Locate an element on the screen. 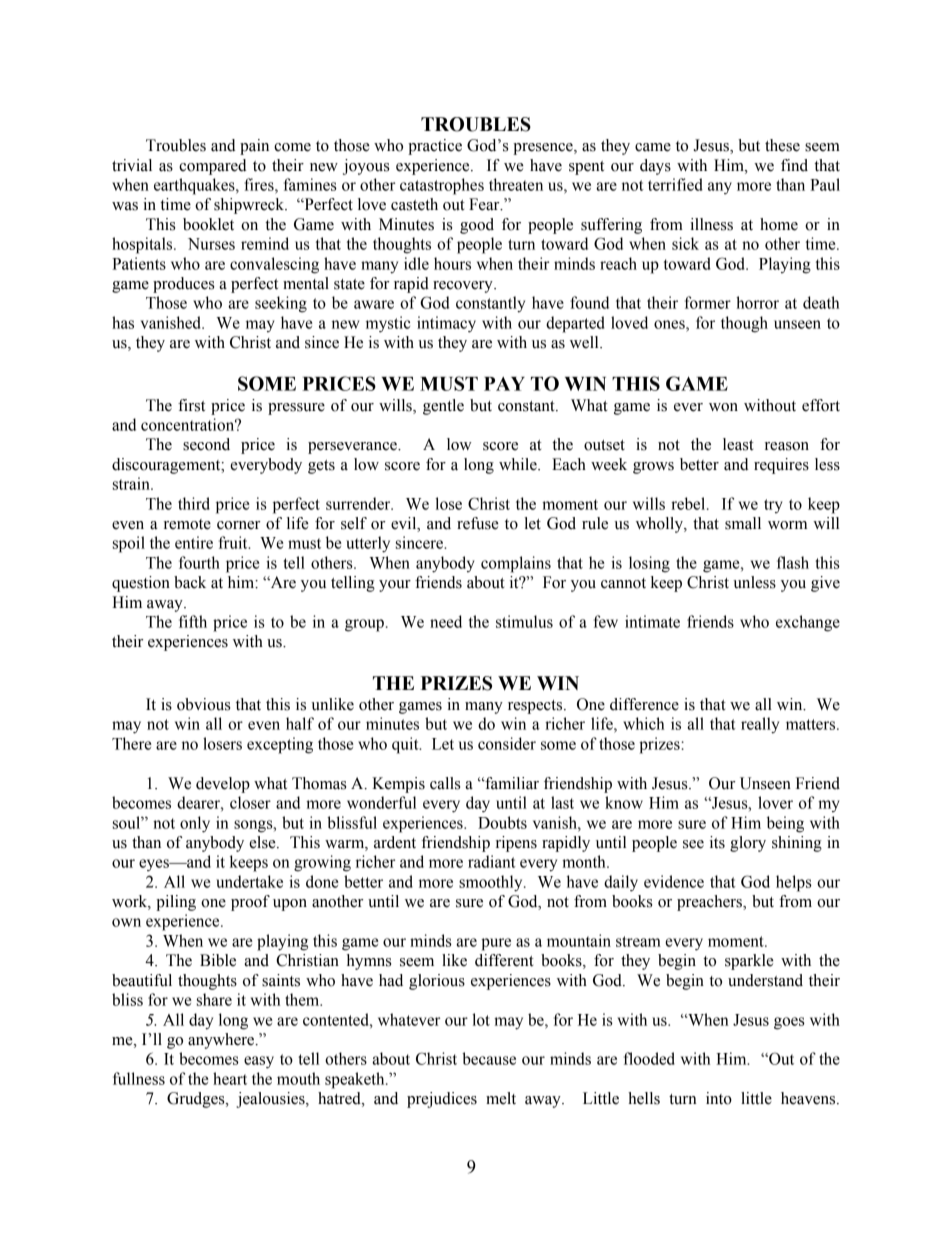 This screenshot has height=1233, width=952. catastrophes is located at coordinates (442, 186).
